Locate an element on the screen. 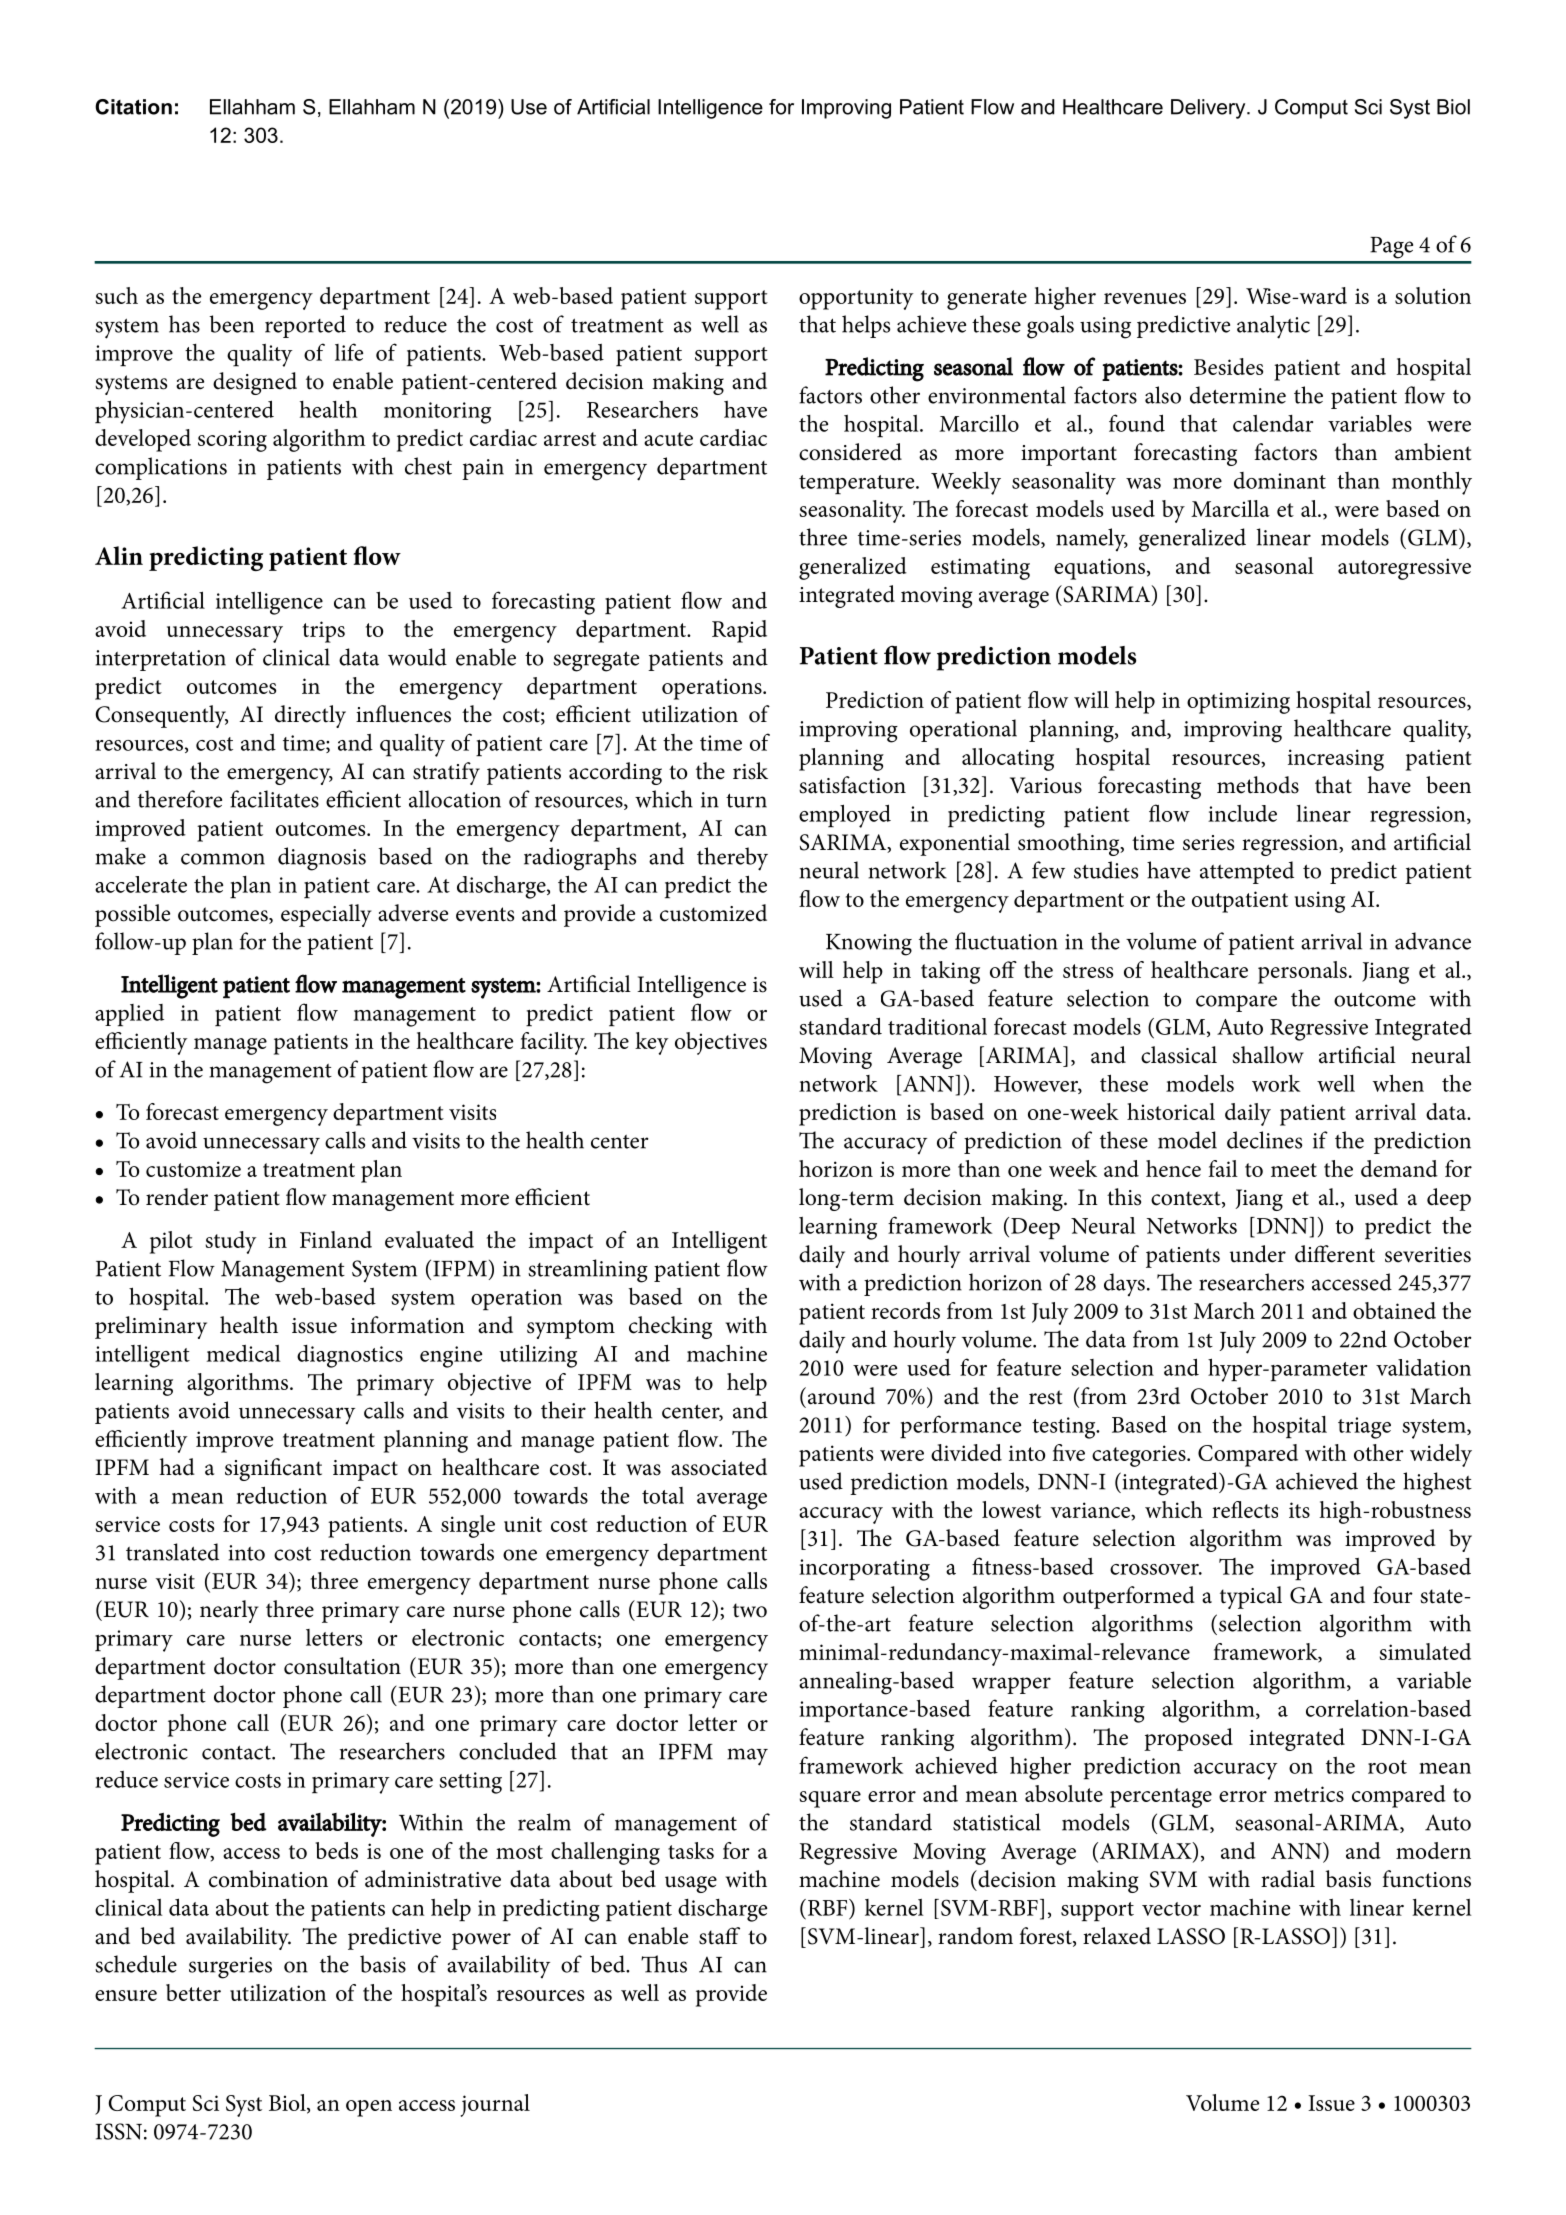 The image size is (1566, 2215). open is located at coordinates (369, 2108).
